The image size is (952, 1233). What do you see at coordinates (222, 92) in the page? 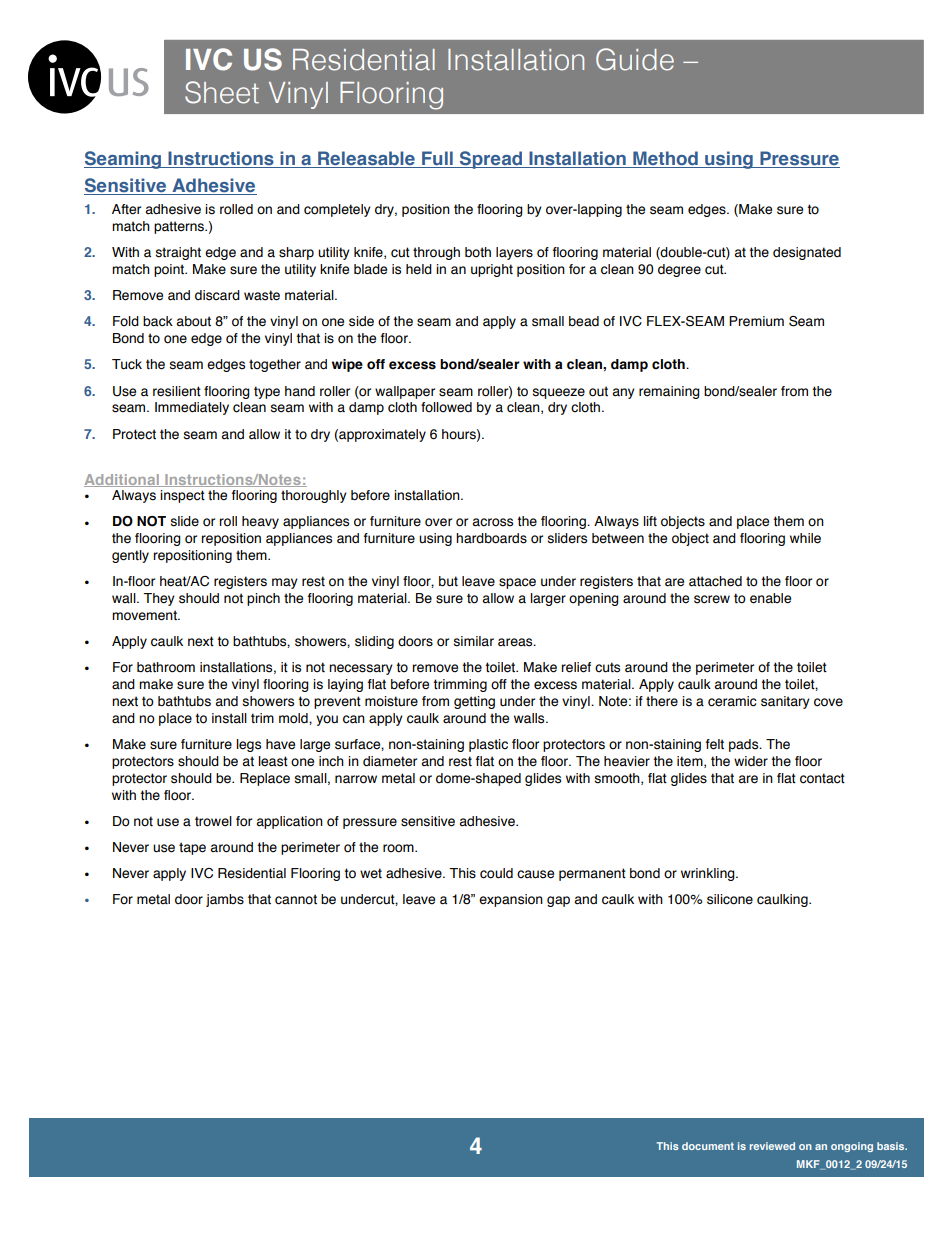
I see `Sheet` at bounding box center [222, 92].
